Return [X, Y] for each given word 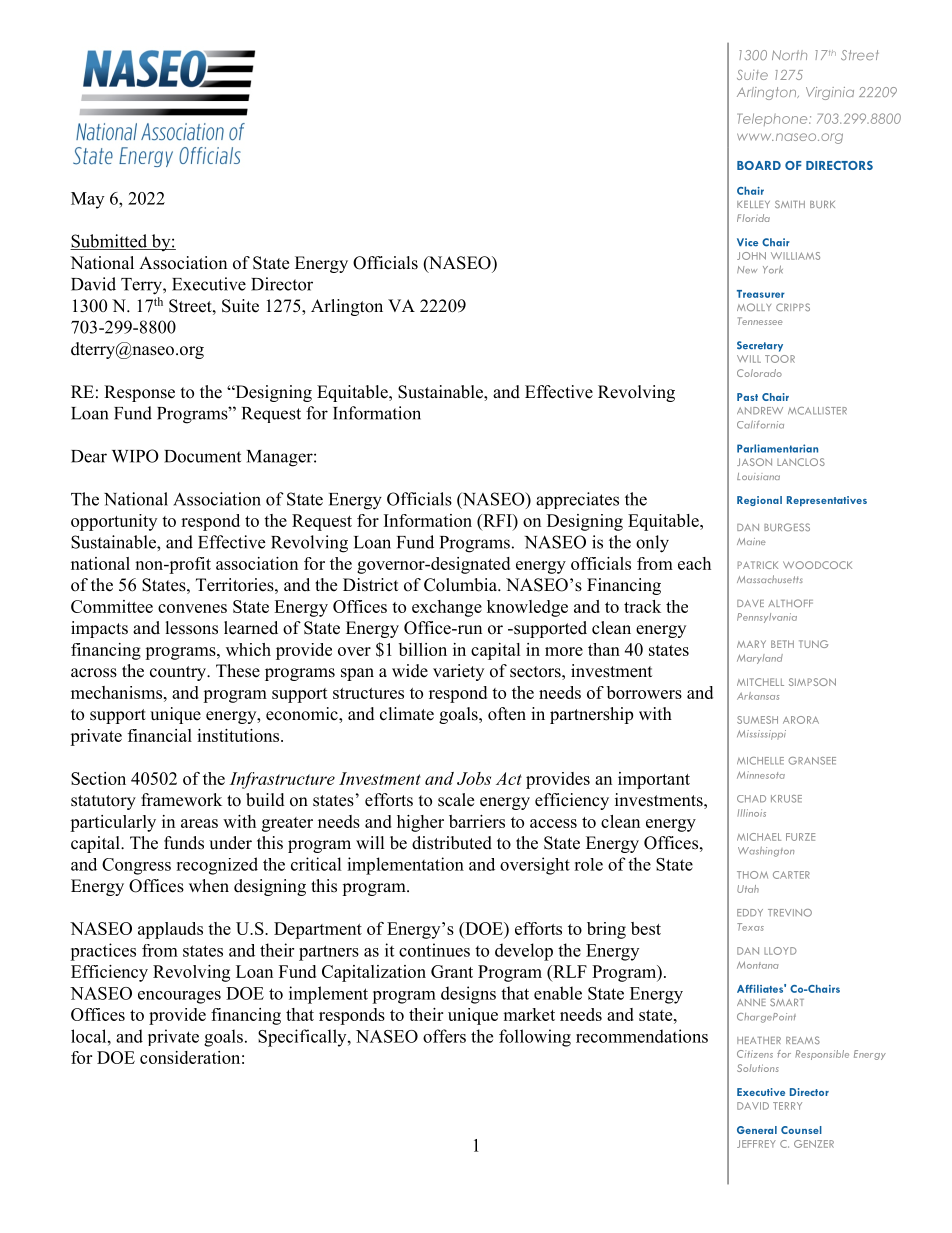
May [87, 200]
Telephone [773, 119]
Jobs [474, 778]
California [760, 425]
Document [202, 456]
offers [444, 1036]
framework [181, 800]
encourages [179, 997]
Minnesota [761, 775]
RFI [497, 520]
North [789, 55]
